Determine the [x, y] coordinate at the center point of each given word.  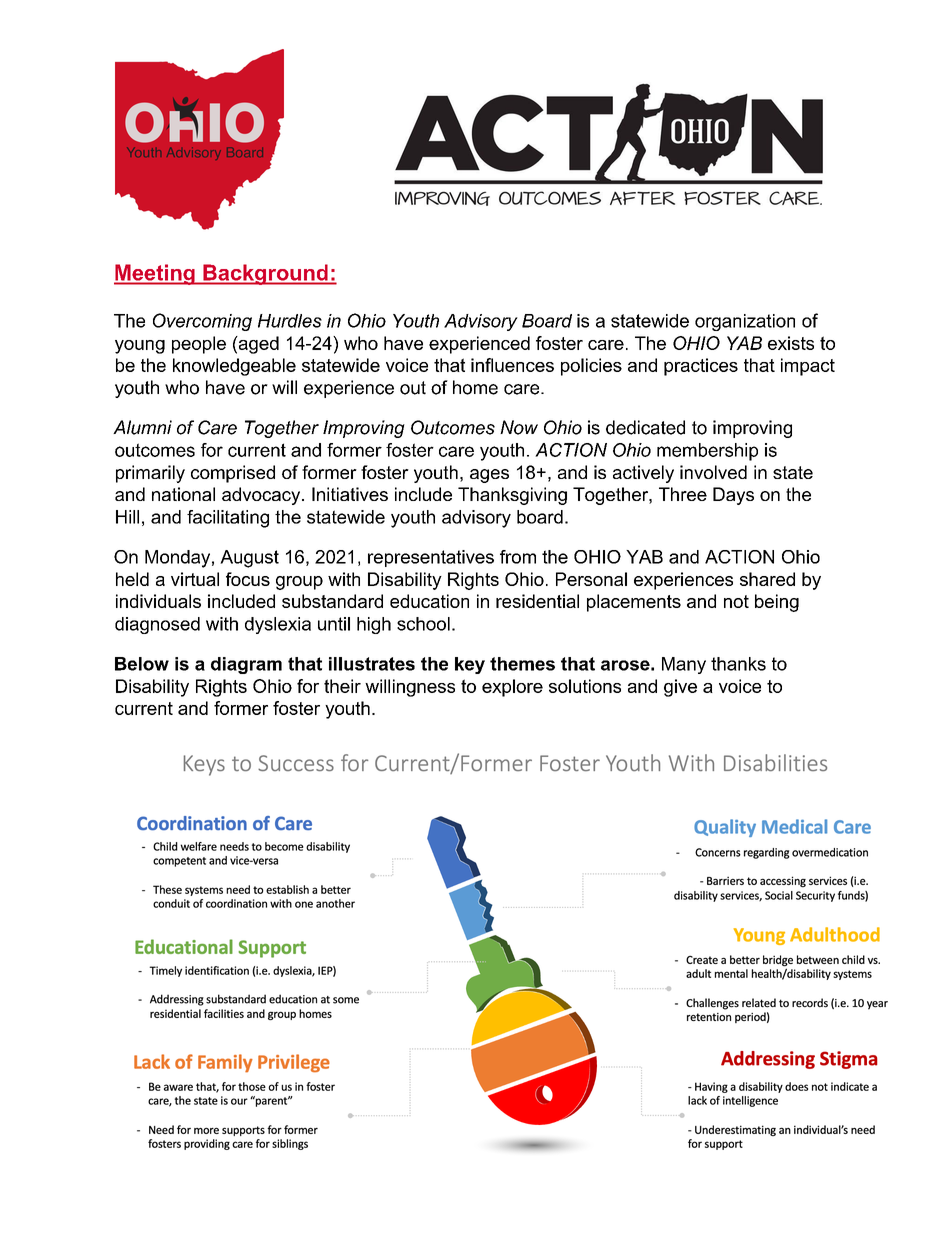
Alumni [142, 427]
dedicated [645, 427]
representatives [431, 558]
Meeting [155, 274]
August [249, 559]
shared [767, 579]
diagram [246, 665]
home [475, 387]
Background [265, 274]
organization [745, 322]
